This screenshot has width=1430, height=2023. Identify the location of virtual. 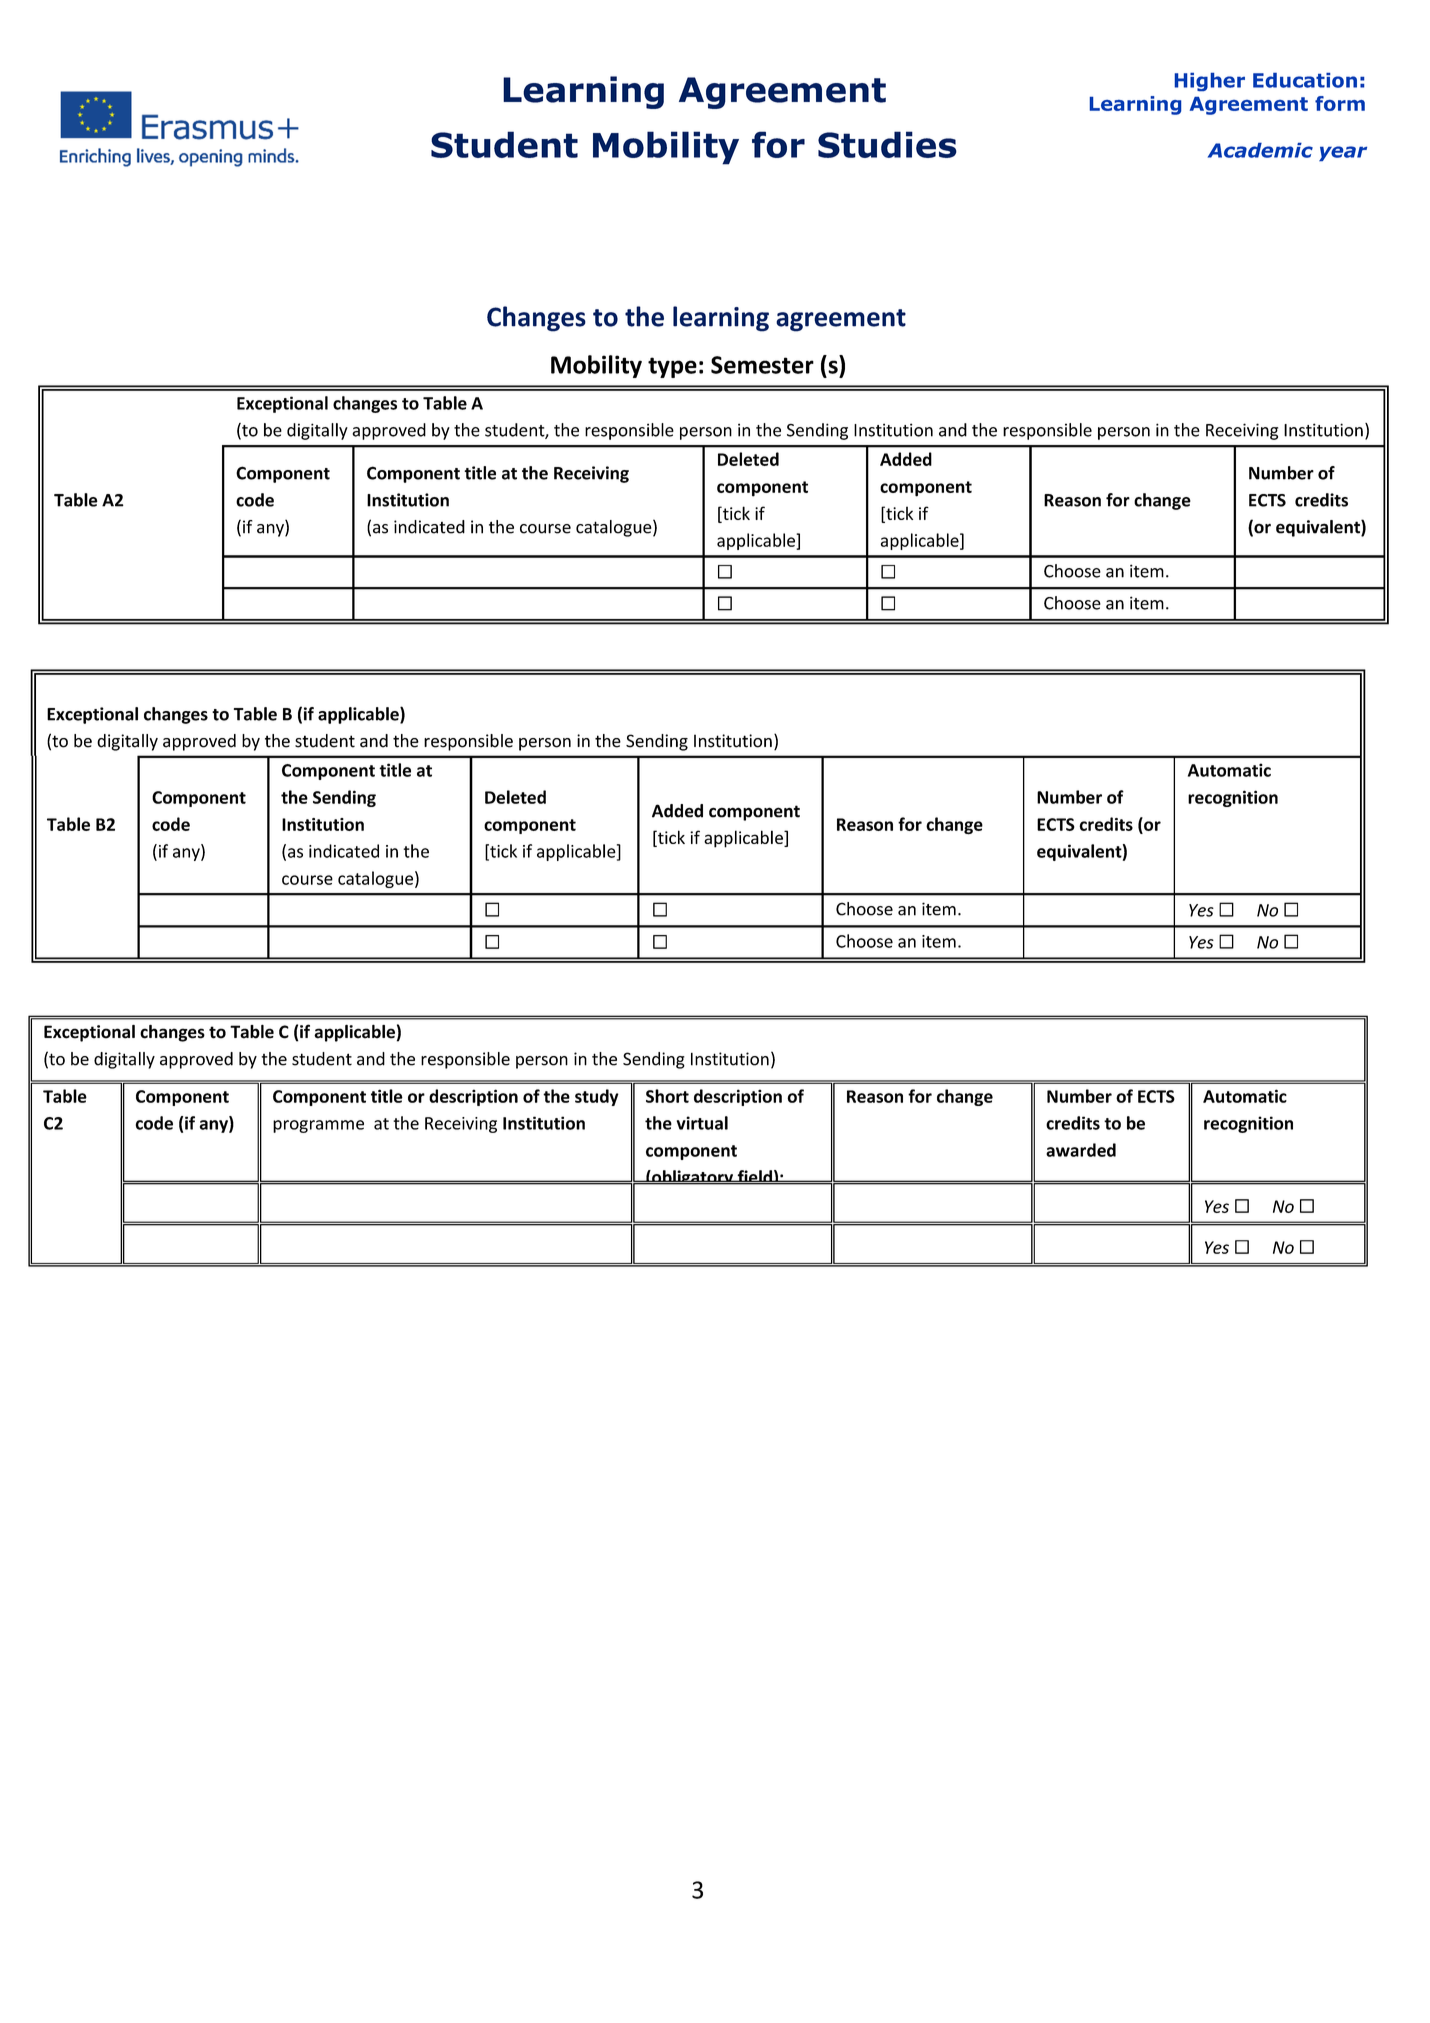
(702, 1123).
